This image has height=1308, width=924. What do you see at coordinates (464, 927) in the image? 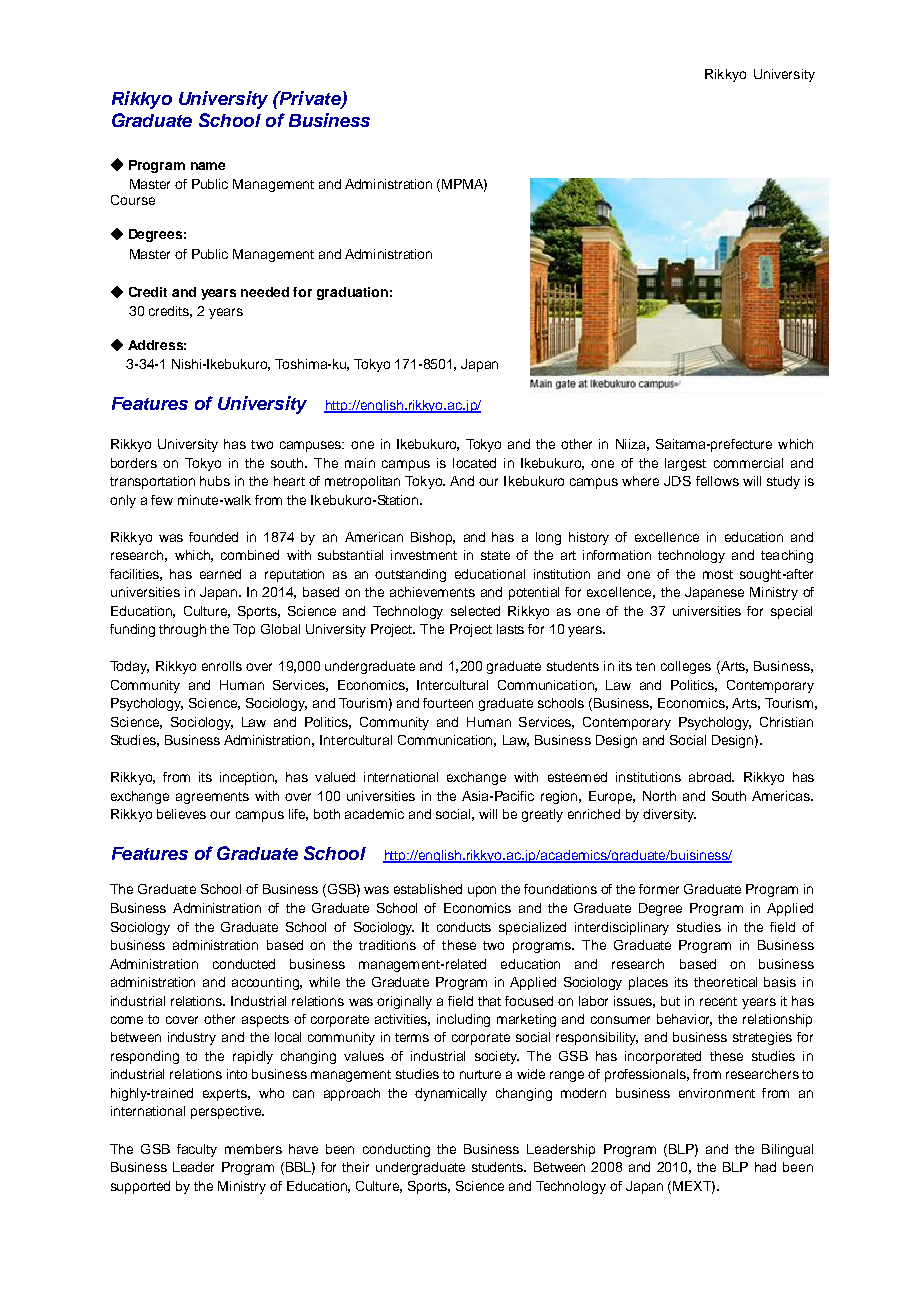
I see `conducts` at bounding box center [464, 927].
